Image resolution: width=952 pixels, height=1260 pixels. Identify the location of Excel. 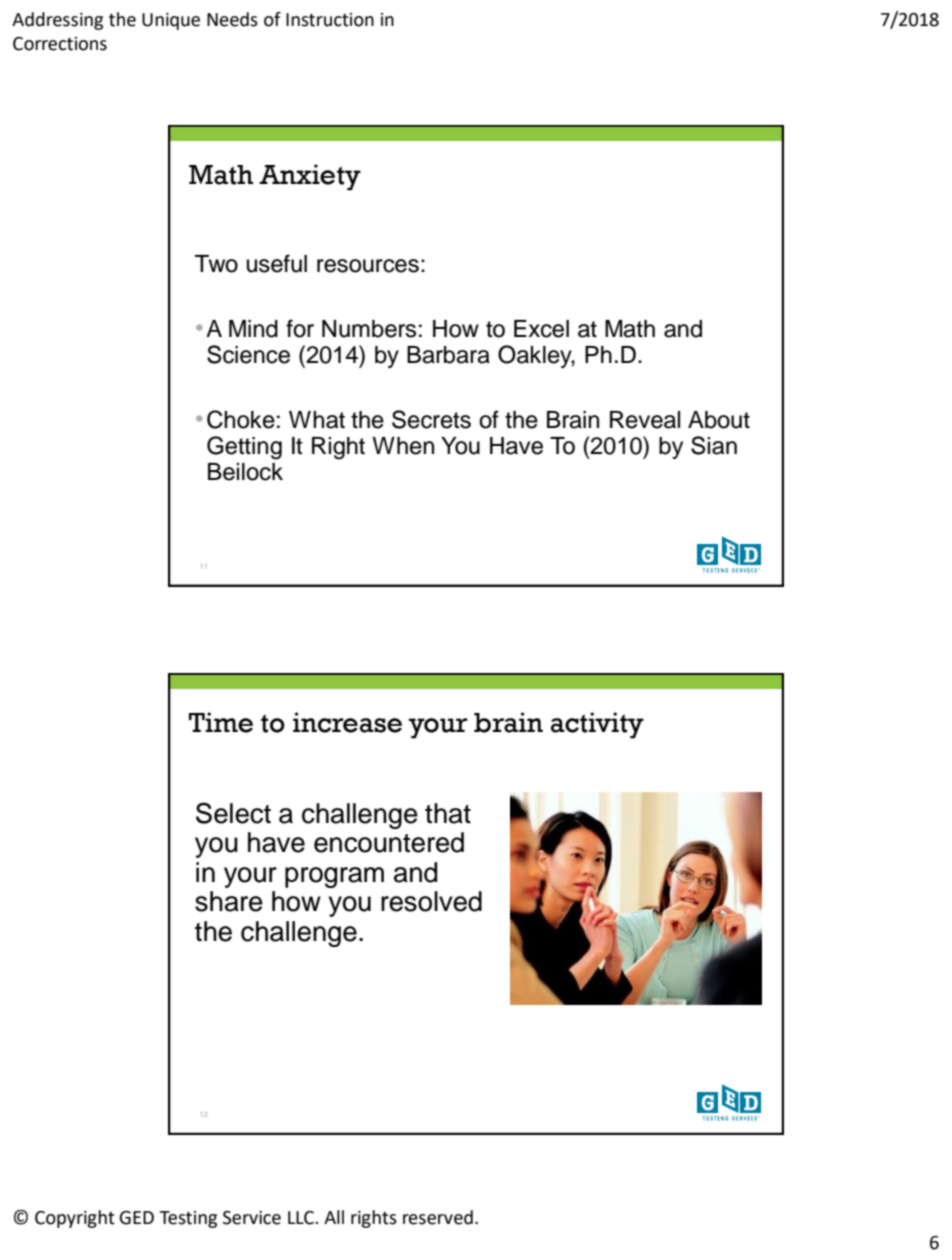
(541, 329).
